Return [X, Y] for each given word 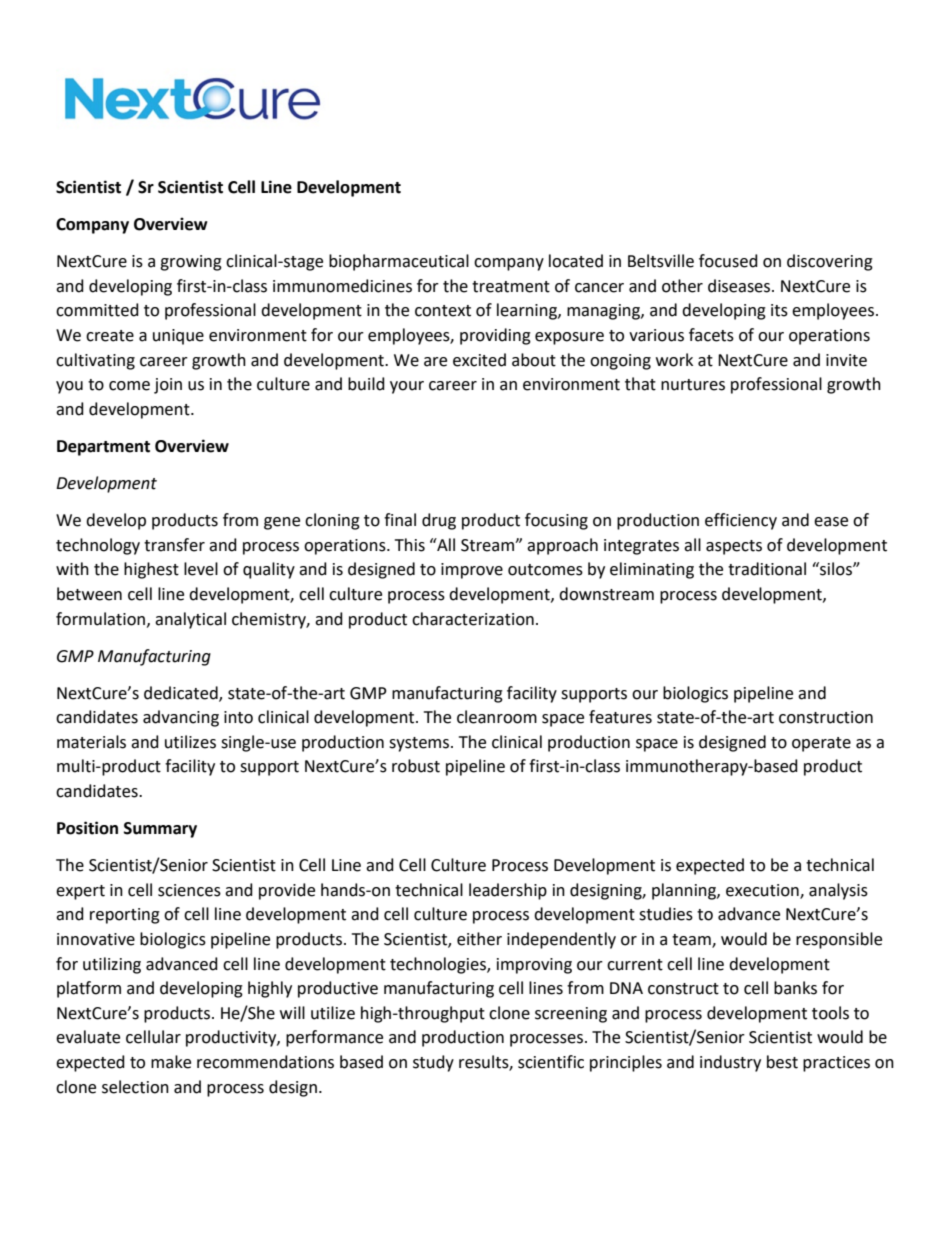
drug [439, 521]
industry [730, 1063]
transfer [174, 545]
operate [821, 744]
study [433, 1063]
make [171, 1062]
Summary [160, 830]
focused [728, 261]
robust [416, 766]
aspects [734, 547]
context [443, 311]
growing [191, 263]
